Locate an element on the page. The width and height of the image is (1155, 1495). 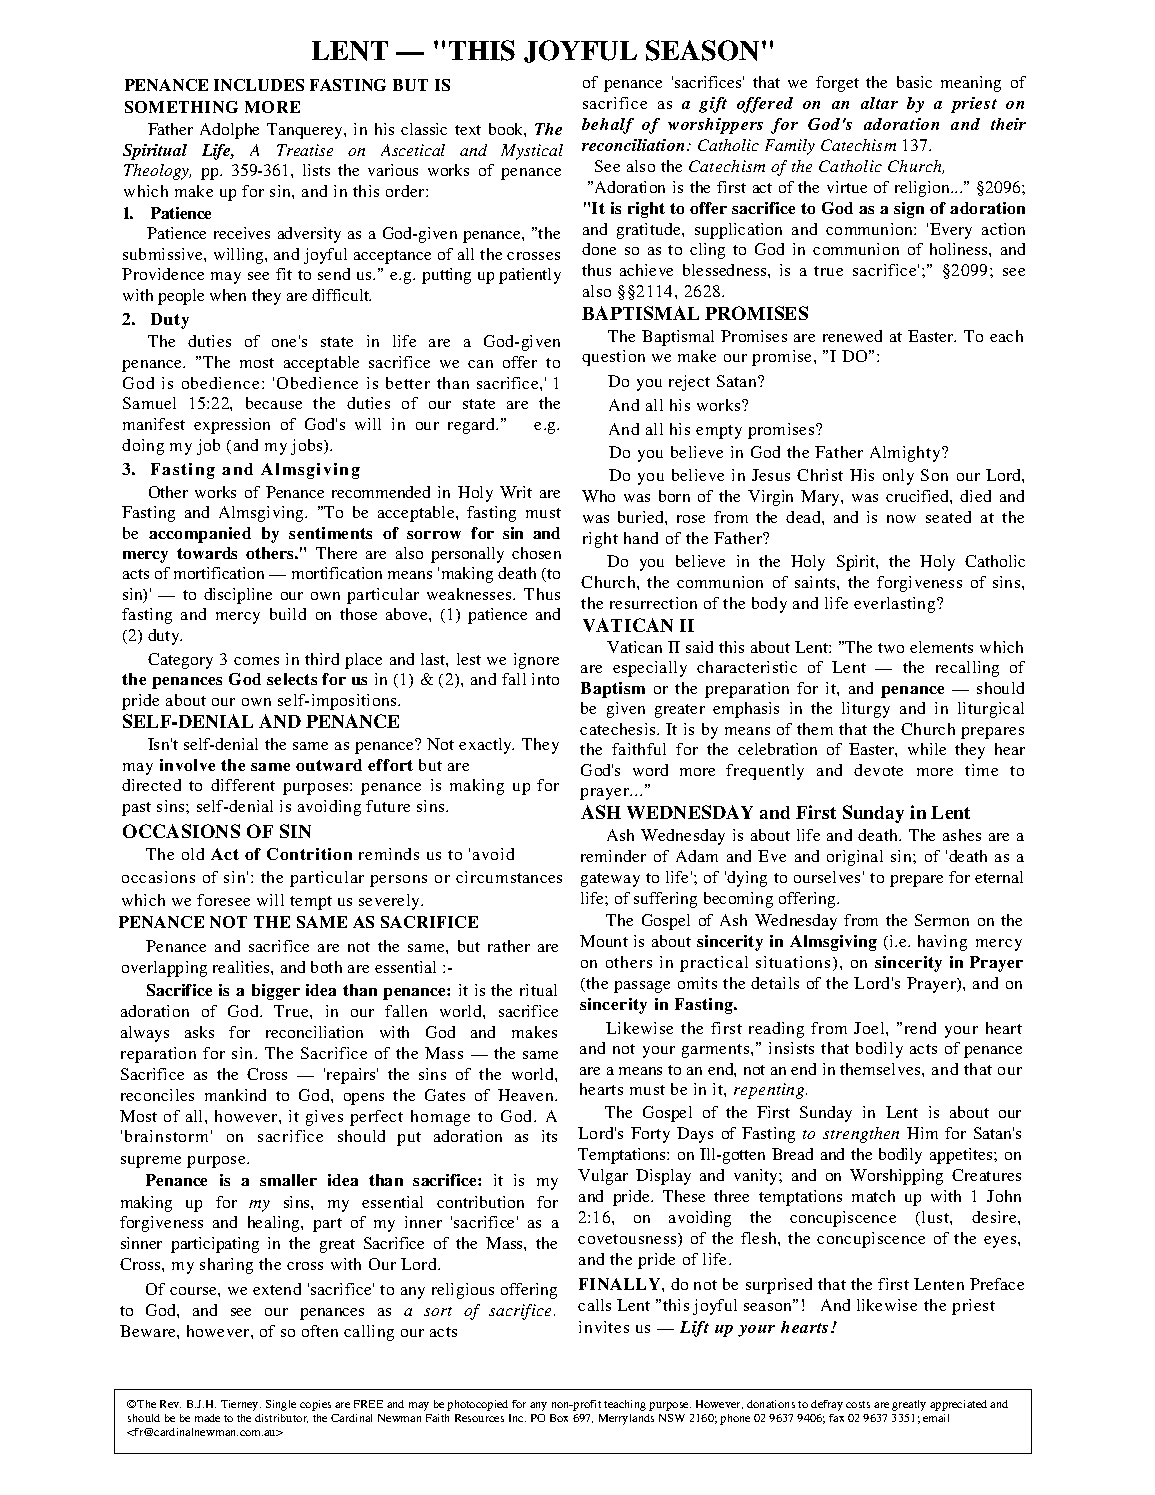
Tierney is located at coordinates (241, 1405).
